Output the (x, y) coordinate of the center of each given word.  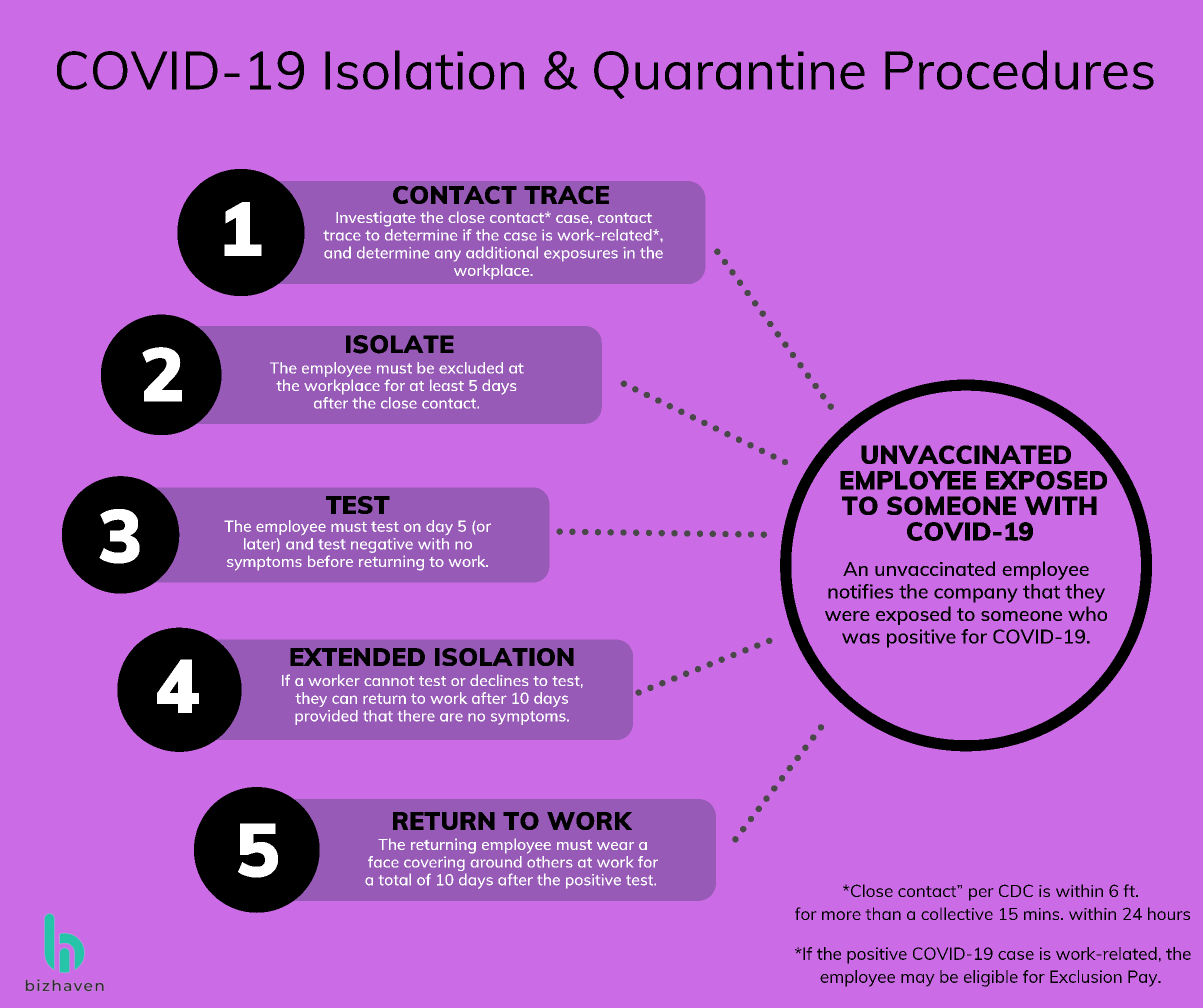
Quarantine (729, 75)
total (395, 879)
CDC (1016, 890)
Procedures (1019, 70)
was (861, 638)
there (416, 716)
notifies (860, 591)
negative (382, 545)
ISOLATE (400, 344)
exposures (581, 256)
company (975, 595)
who (1087, 613)
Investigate (376, 219)
